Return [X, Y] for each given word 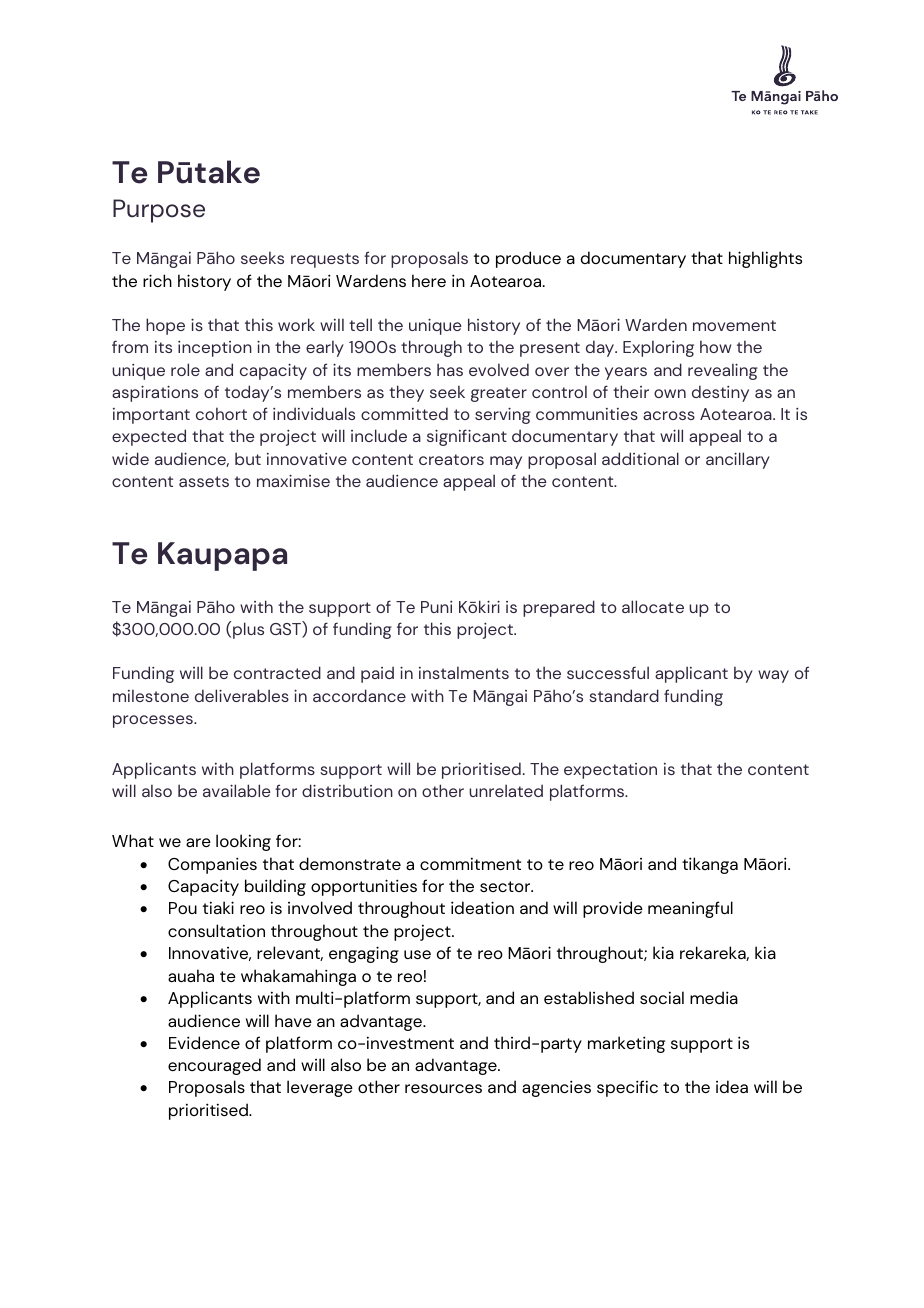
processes [154, 721]
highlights [765, 259]
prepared [559, 608]
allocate [653, 606]
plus [248, 630]
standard [624, 695]
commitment [470, 863]
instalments [464, 672]
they [406, 393]
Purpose [159, 211]
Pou [183, 908]
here [429, 280]
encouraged [214, 1066]
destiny [720, 393]
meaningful [690, 909]
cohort [221, 413]
